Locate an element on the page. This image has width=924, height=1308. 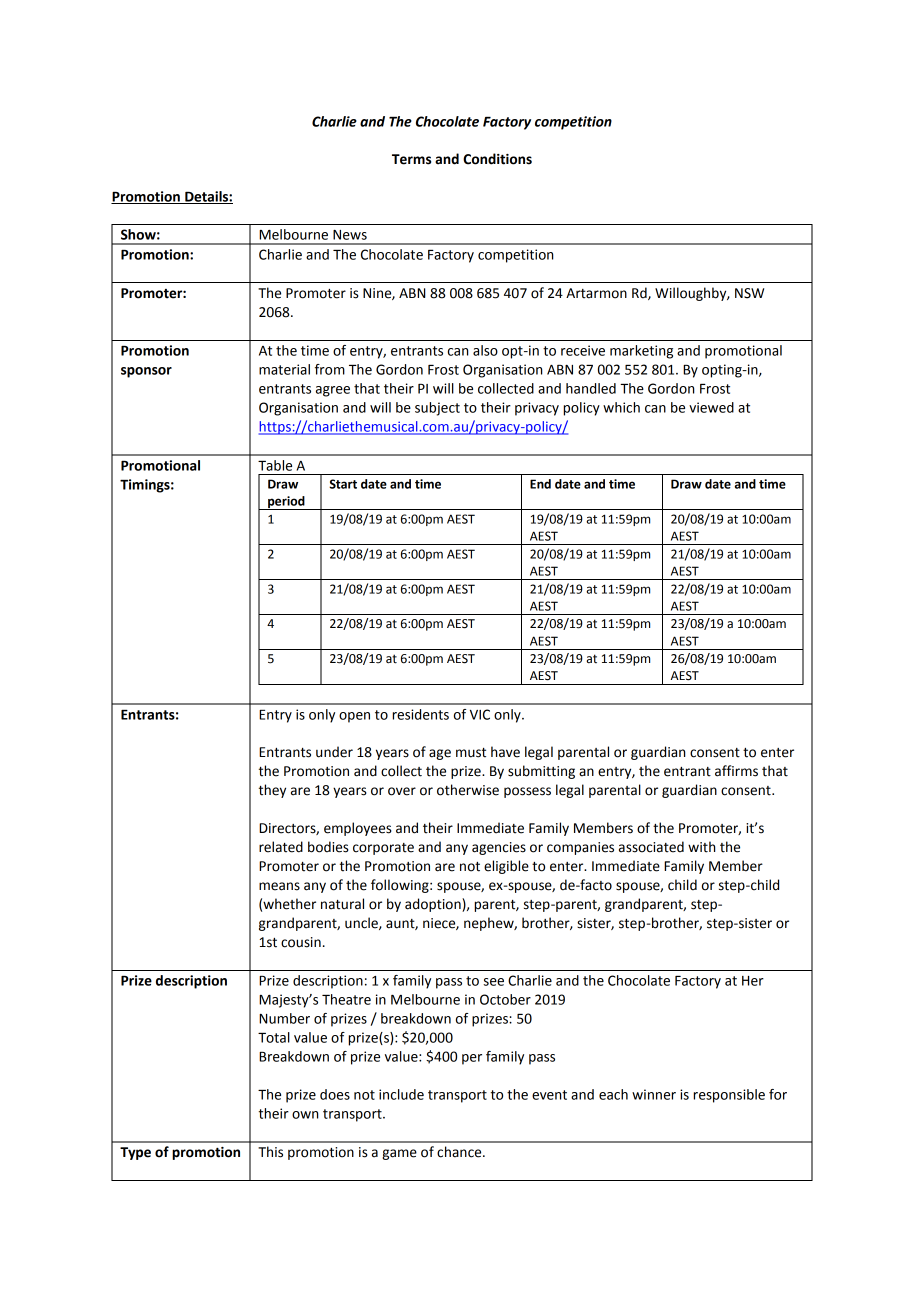
chance is located at coordinates (460, 1152).
